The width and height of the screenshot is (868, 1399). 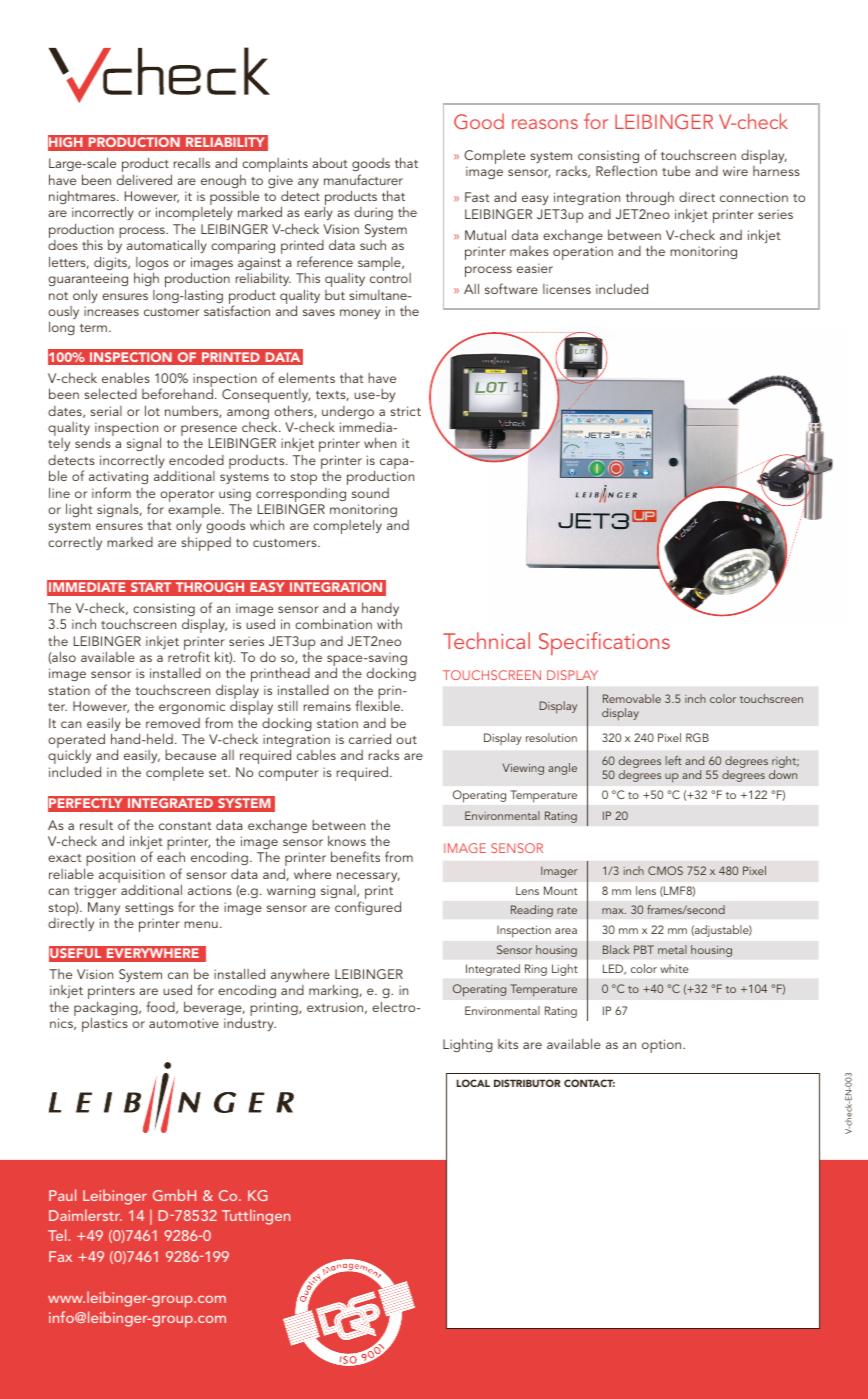 What do you see at coordinates (132, 877) in the screenshot?
I see `acquisition` at bounding box center [132, 877].
